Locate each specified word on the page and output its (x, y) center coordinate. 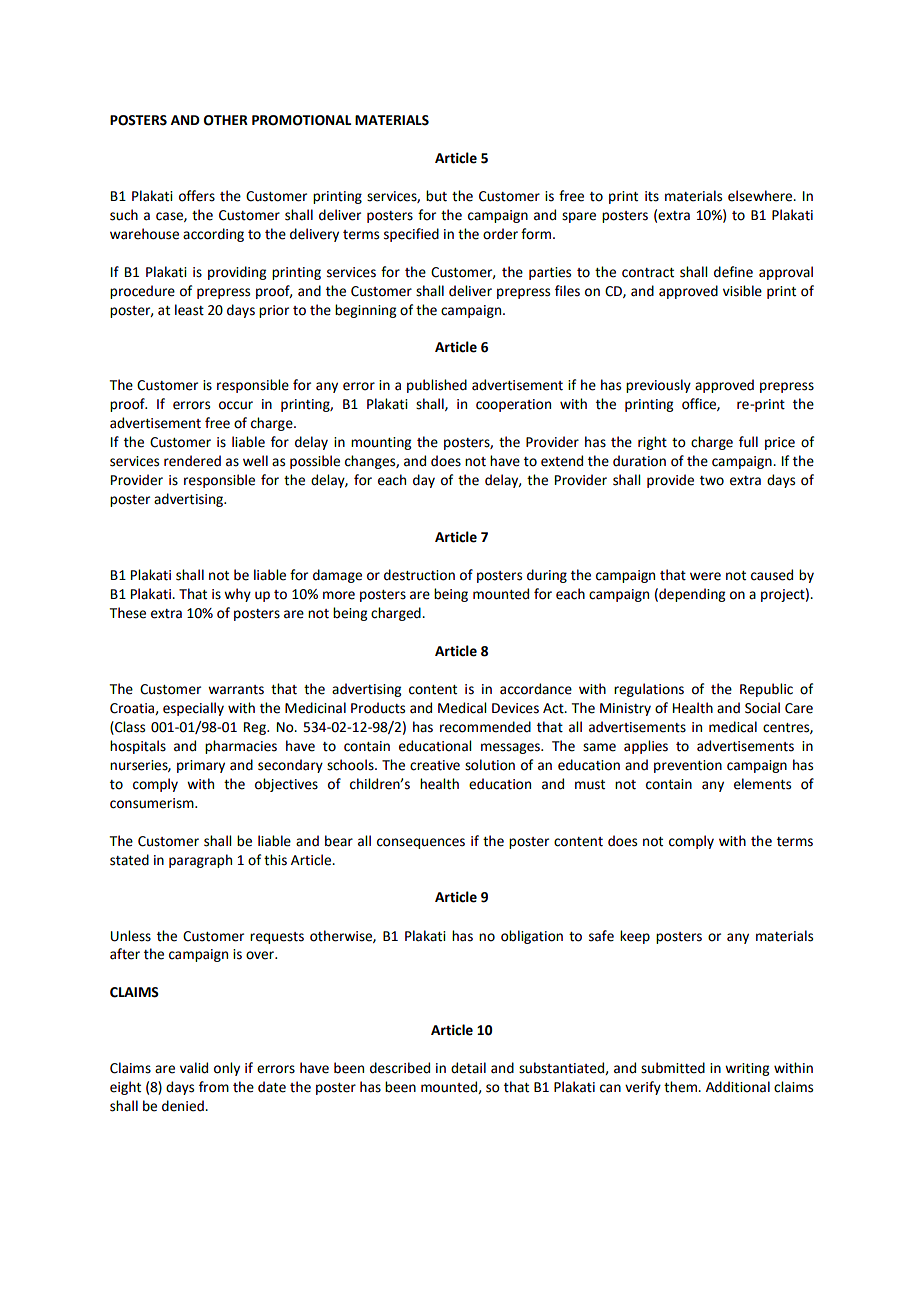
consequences (421, 843)
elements (762, 784)
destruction (419, 575)
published (437, 386)
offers (197, 196)
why (237, 595)
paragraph (200, 861)
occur (236, 405)
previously (658, 386)
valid (194, 1068)
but (436, 196)
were (705, 576)
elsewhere (761, 196)
